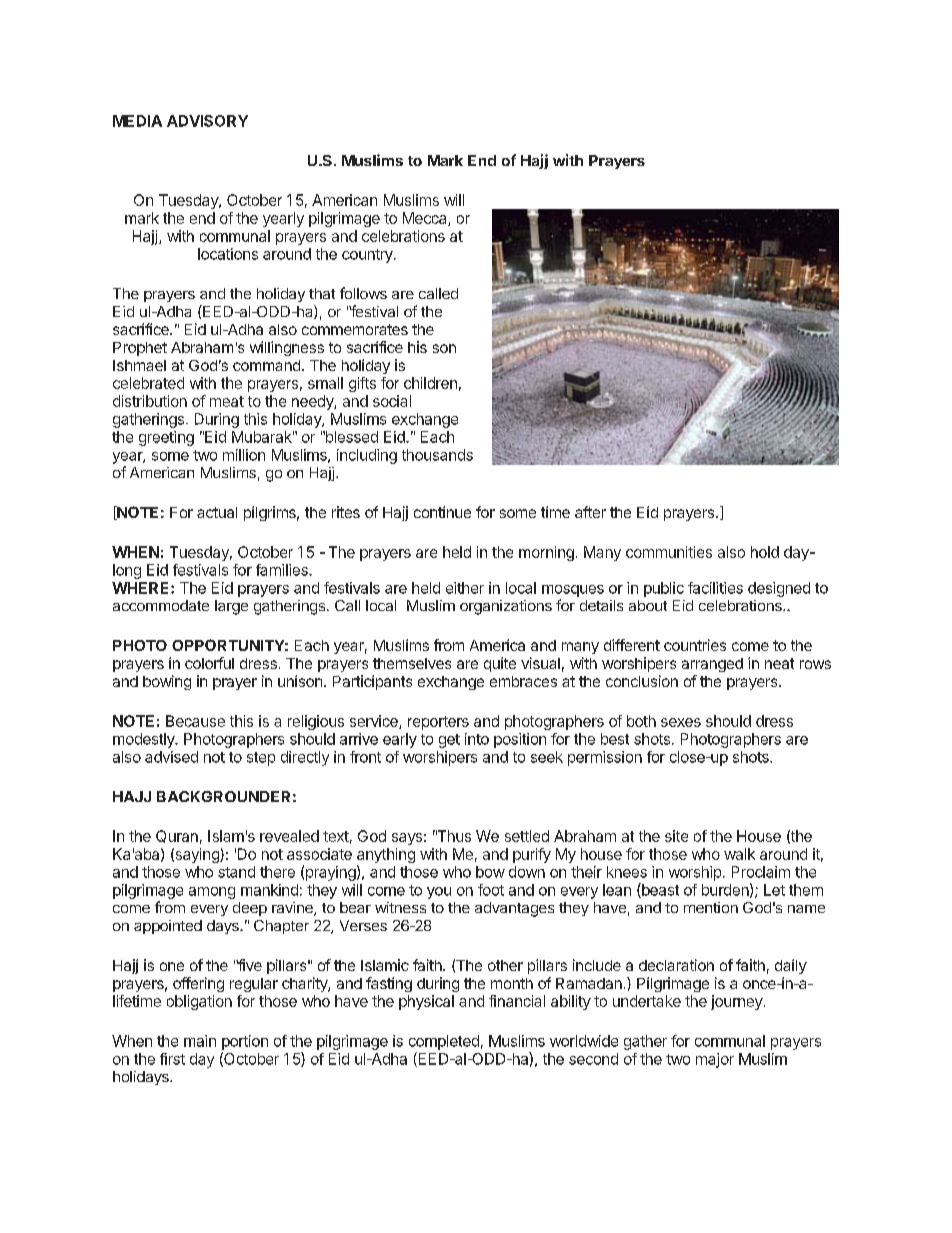  I want to click on Mecca, so click(426, 219).
